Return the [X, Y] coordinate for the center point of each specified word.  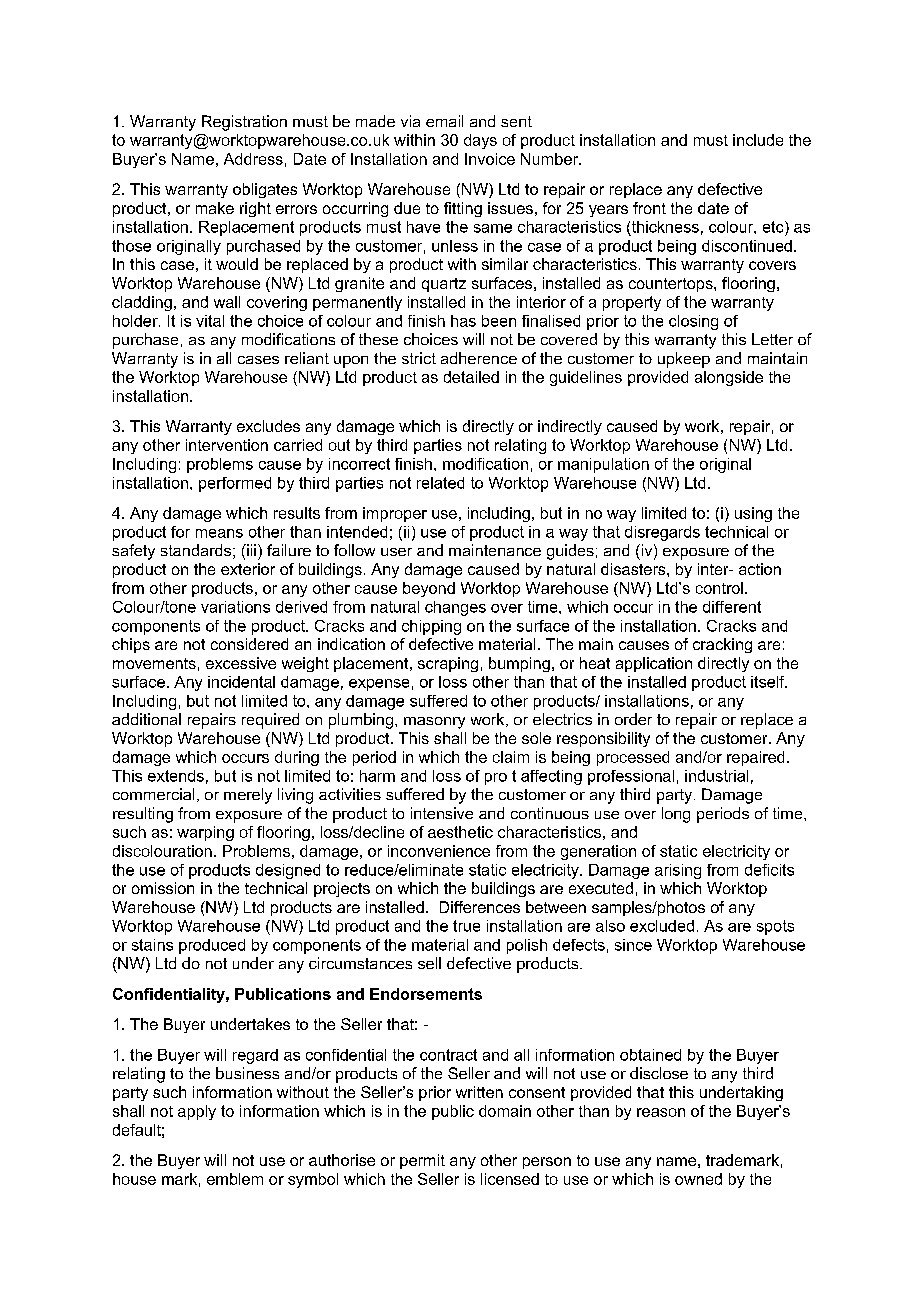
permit [422, 1161]
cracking [722, 645]
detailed [471, 377]
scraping [448, 664]
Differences [480, 907]
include [758, 140]
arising [678, 871]
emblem [235, 1179]
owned [698, 1179]
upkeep [684, 360]
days [480, 141]
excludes [268, 426]
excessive [241, 663]
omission [163, 888]
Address [253, 159]
